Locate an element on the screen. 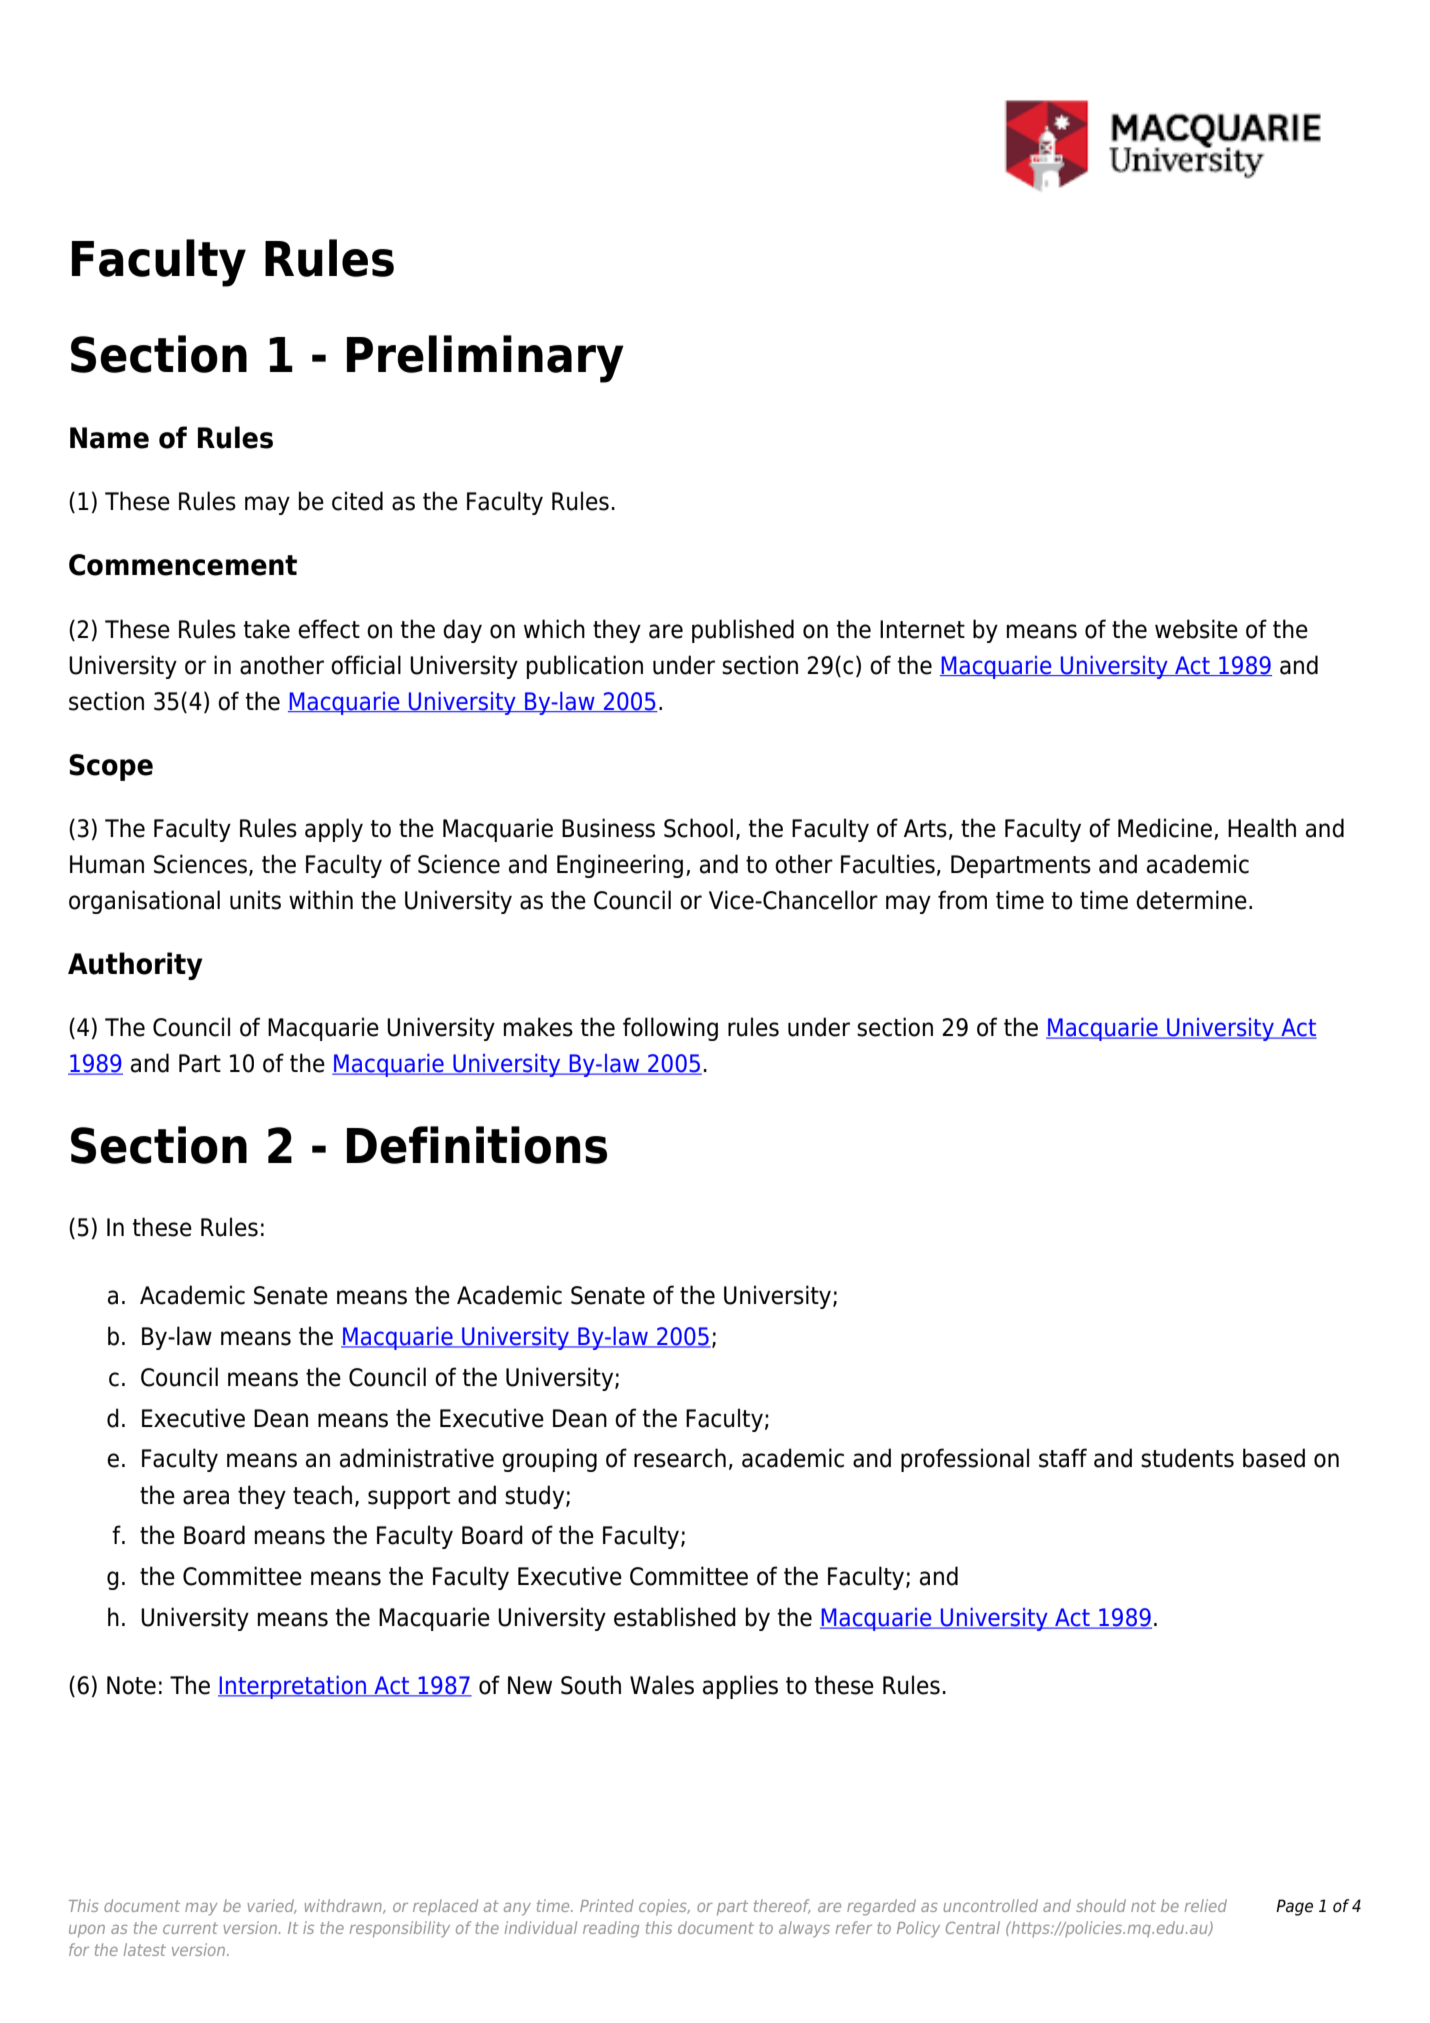  Preliminary is located at coordinates (485, 359).
